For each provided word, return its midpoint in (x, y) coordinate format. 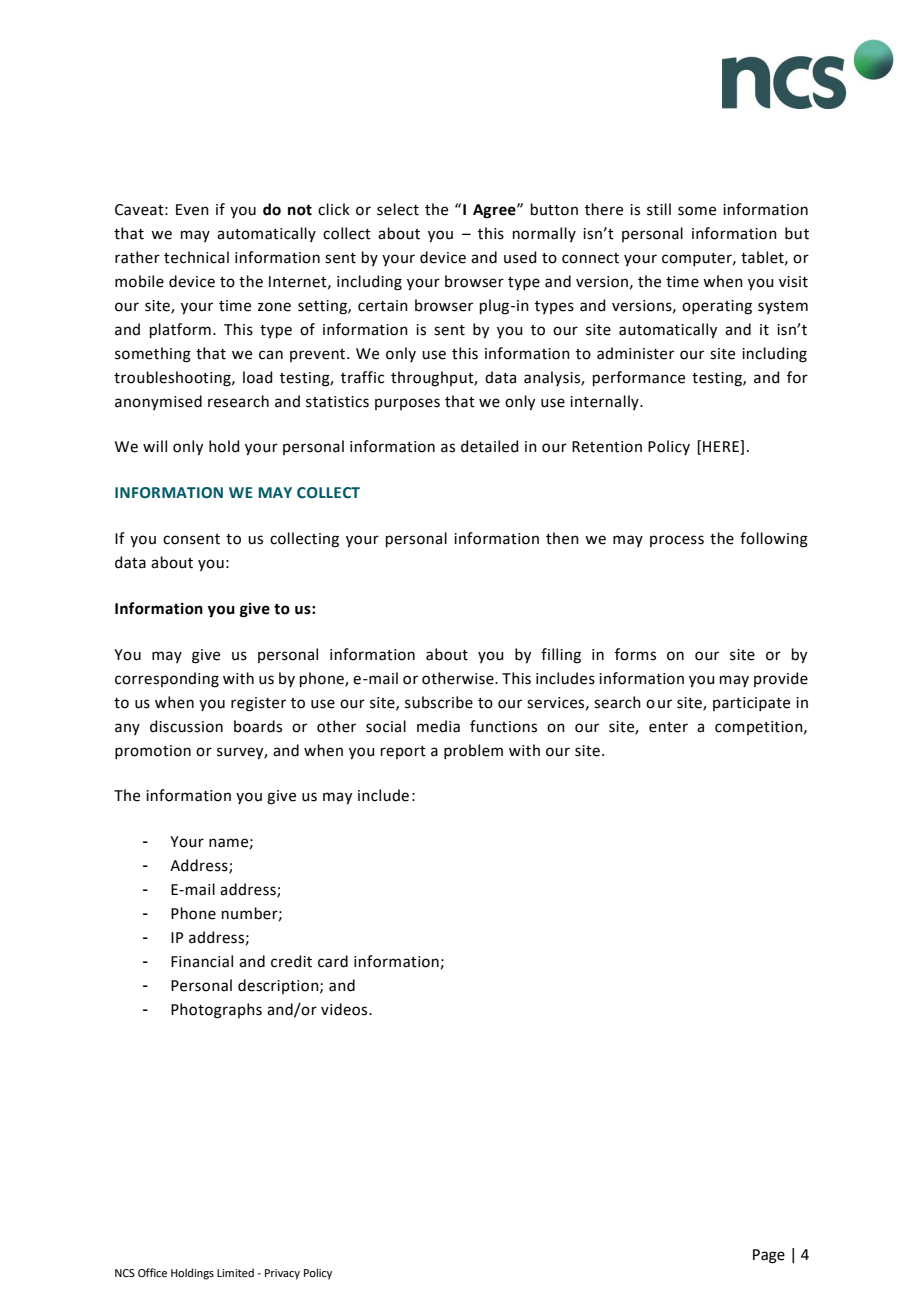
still (659, 209)
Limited (235, 1272)
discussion (186, 726)
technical (196, 257)
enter (668, 727)
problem (473, 751)
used (520, 257)
